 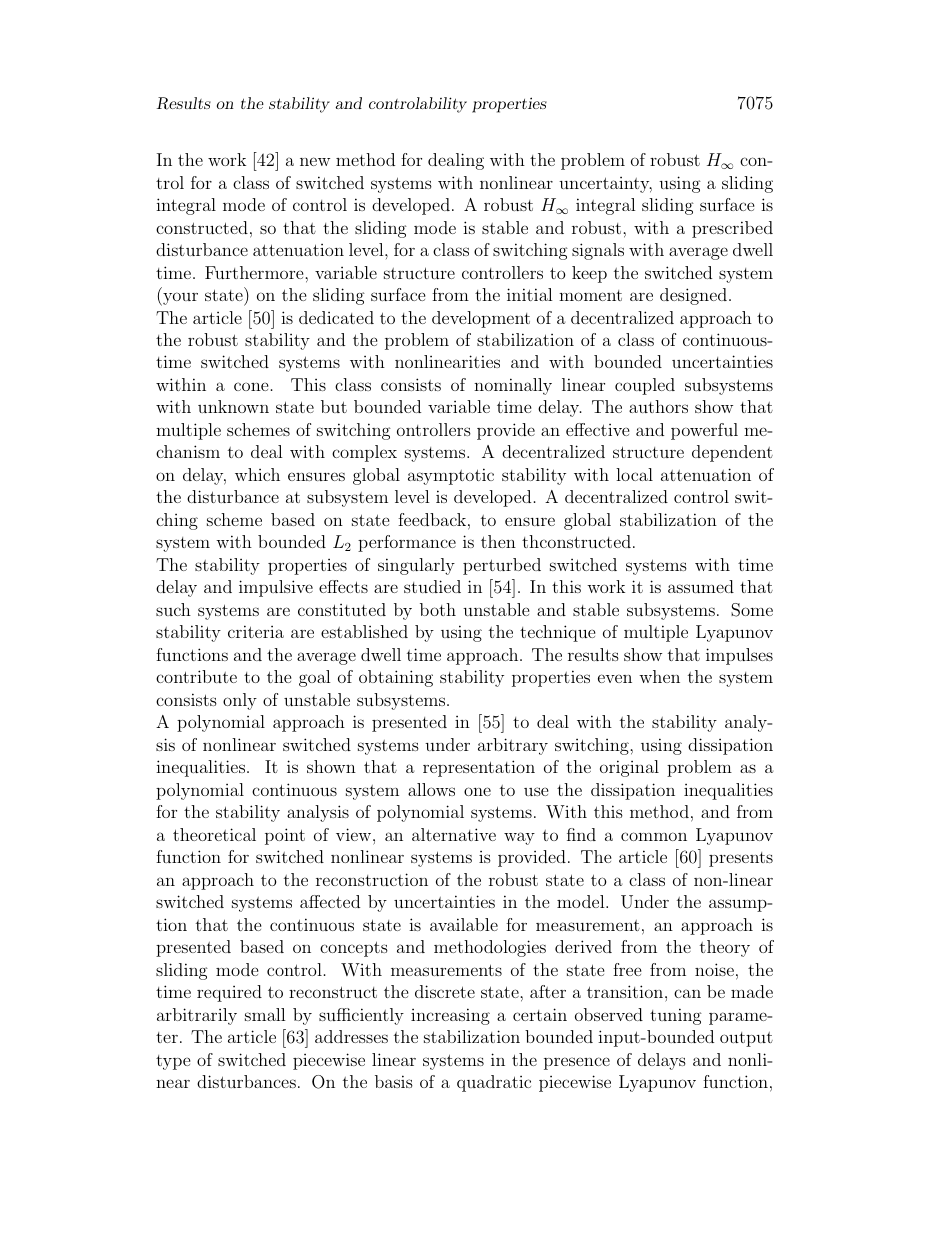 What do you see at coordinates (498, 541) in the screenshot?
I see `then` at bounding box center [498, 541].
